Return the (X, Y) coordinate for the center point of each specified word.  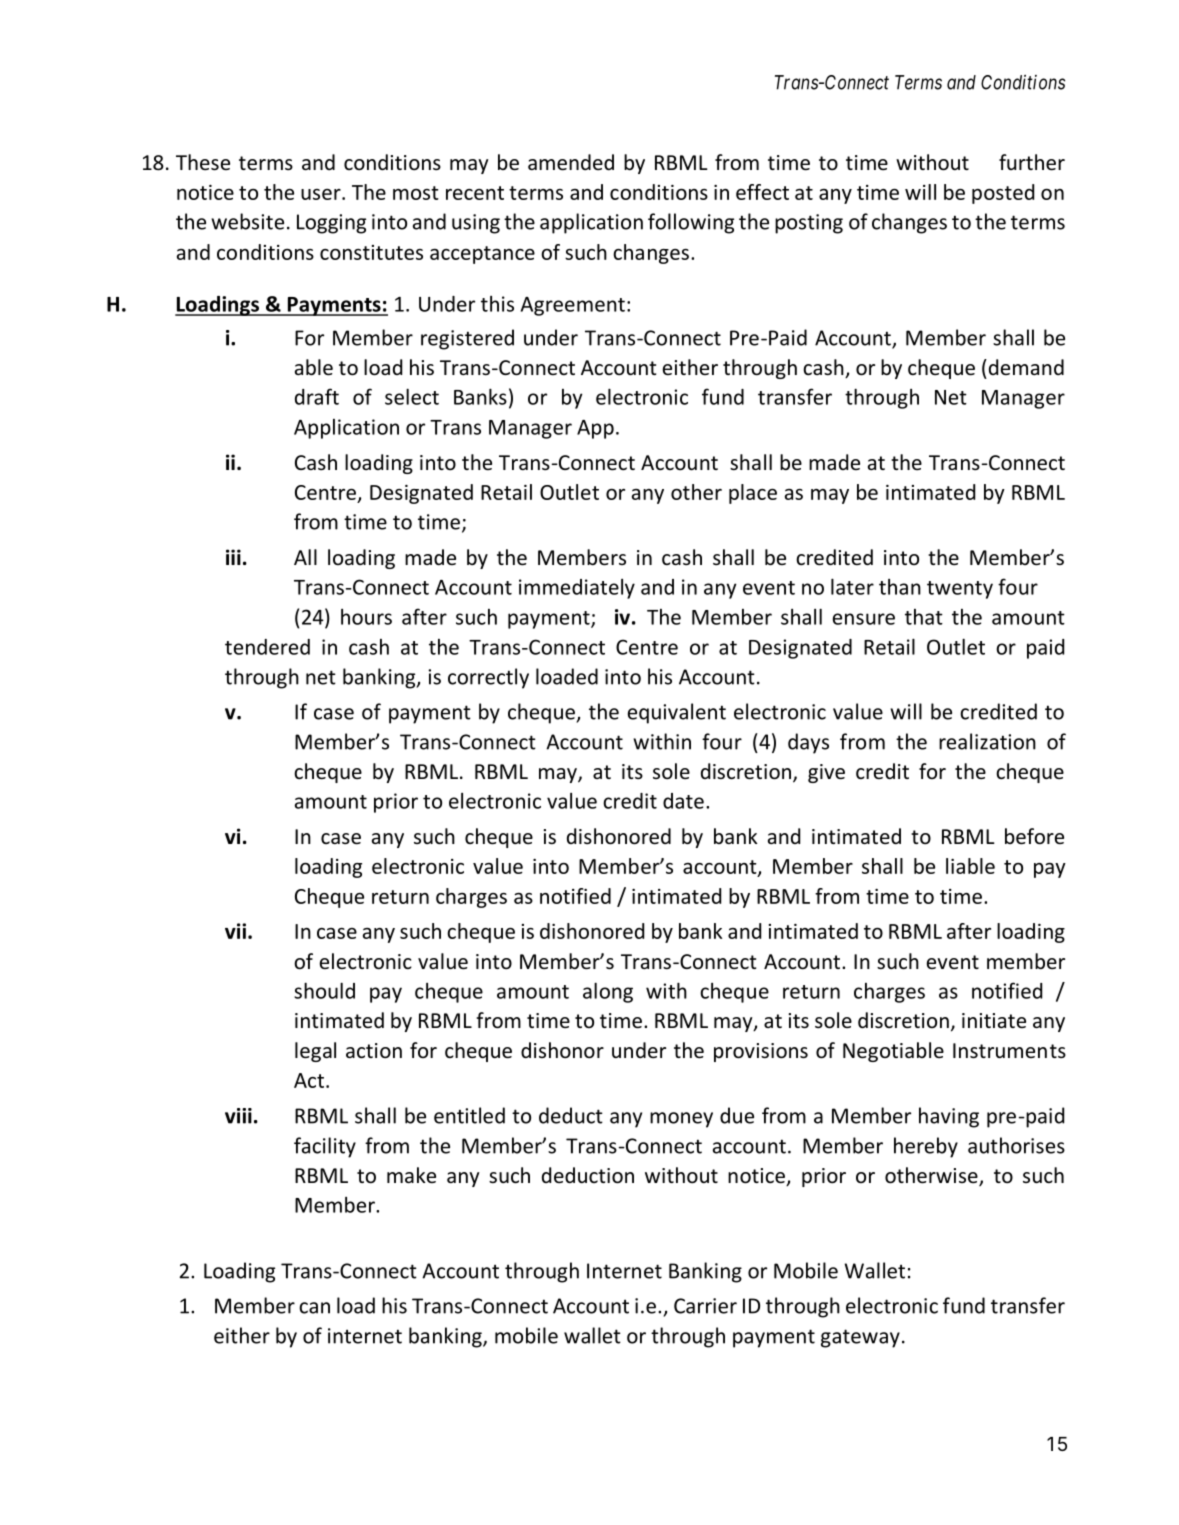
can (314, 1308)
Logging (331, 224)
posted (1003, 194)
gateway (860, 1338)
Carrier (705, 1306)
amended (571, 162)
